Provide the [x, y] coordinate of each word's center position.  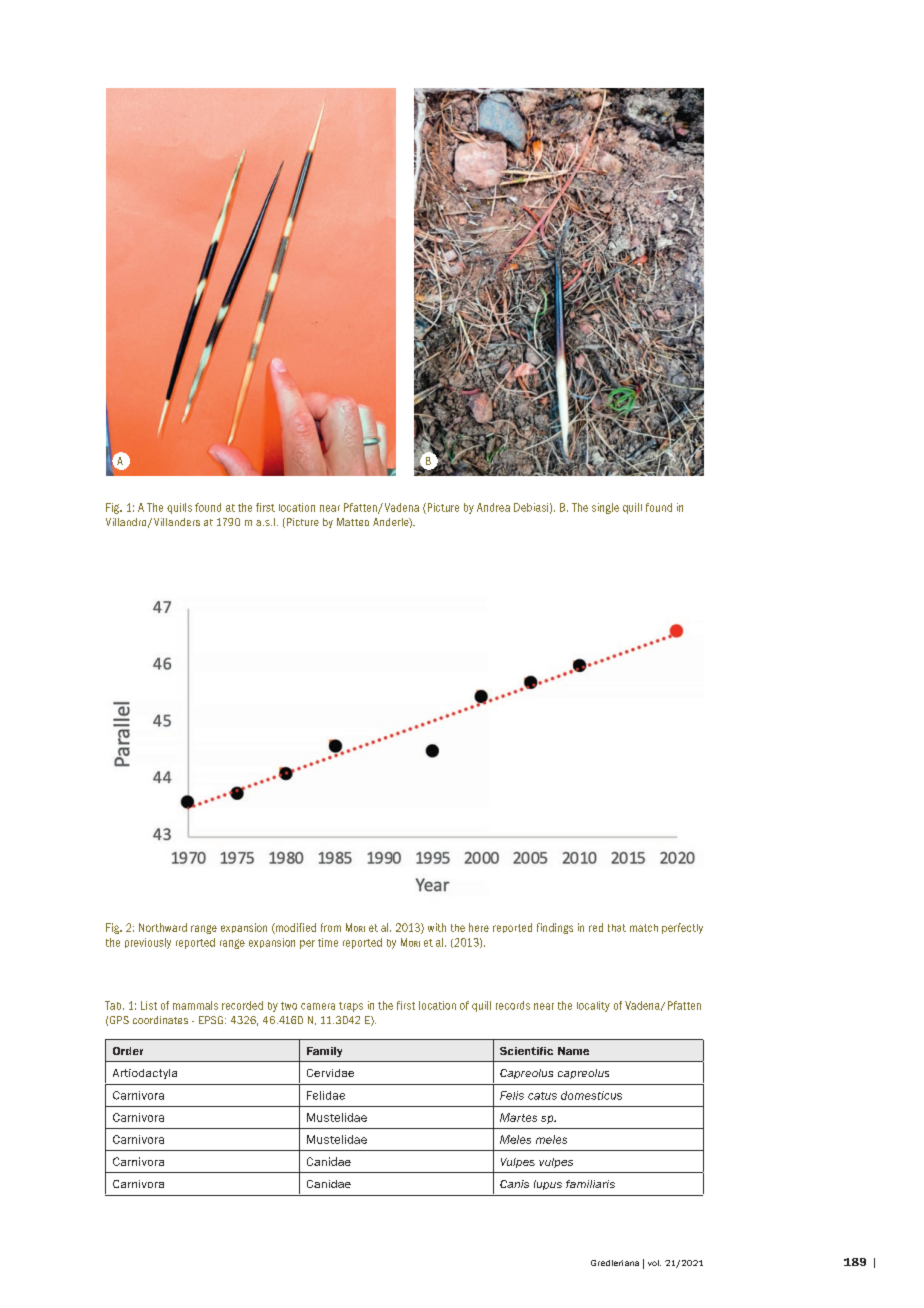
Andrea [493, 507]
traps [351, 1007]
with [437, 927]
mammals [195, 1005]
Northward [163, 927]
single [605, 508]
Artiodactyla [145, 1074]
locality [593, 1006]
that [617, 928]
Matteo [353, 522]
